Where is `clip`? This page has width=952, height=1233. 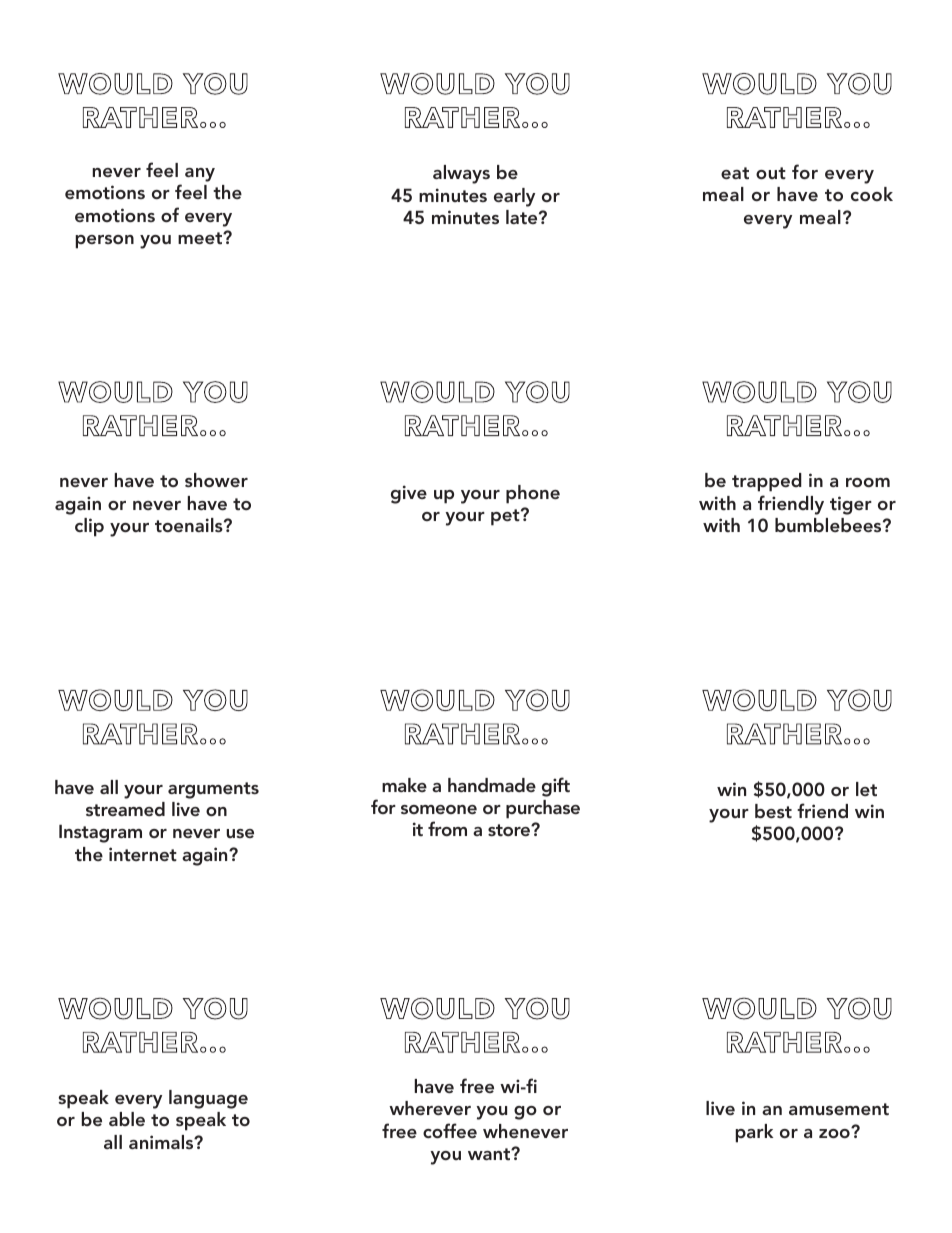
clip is located at coordinates (89, 527).
